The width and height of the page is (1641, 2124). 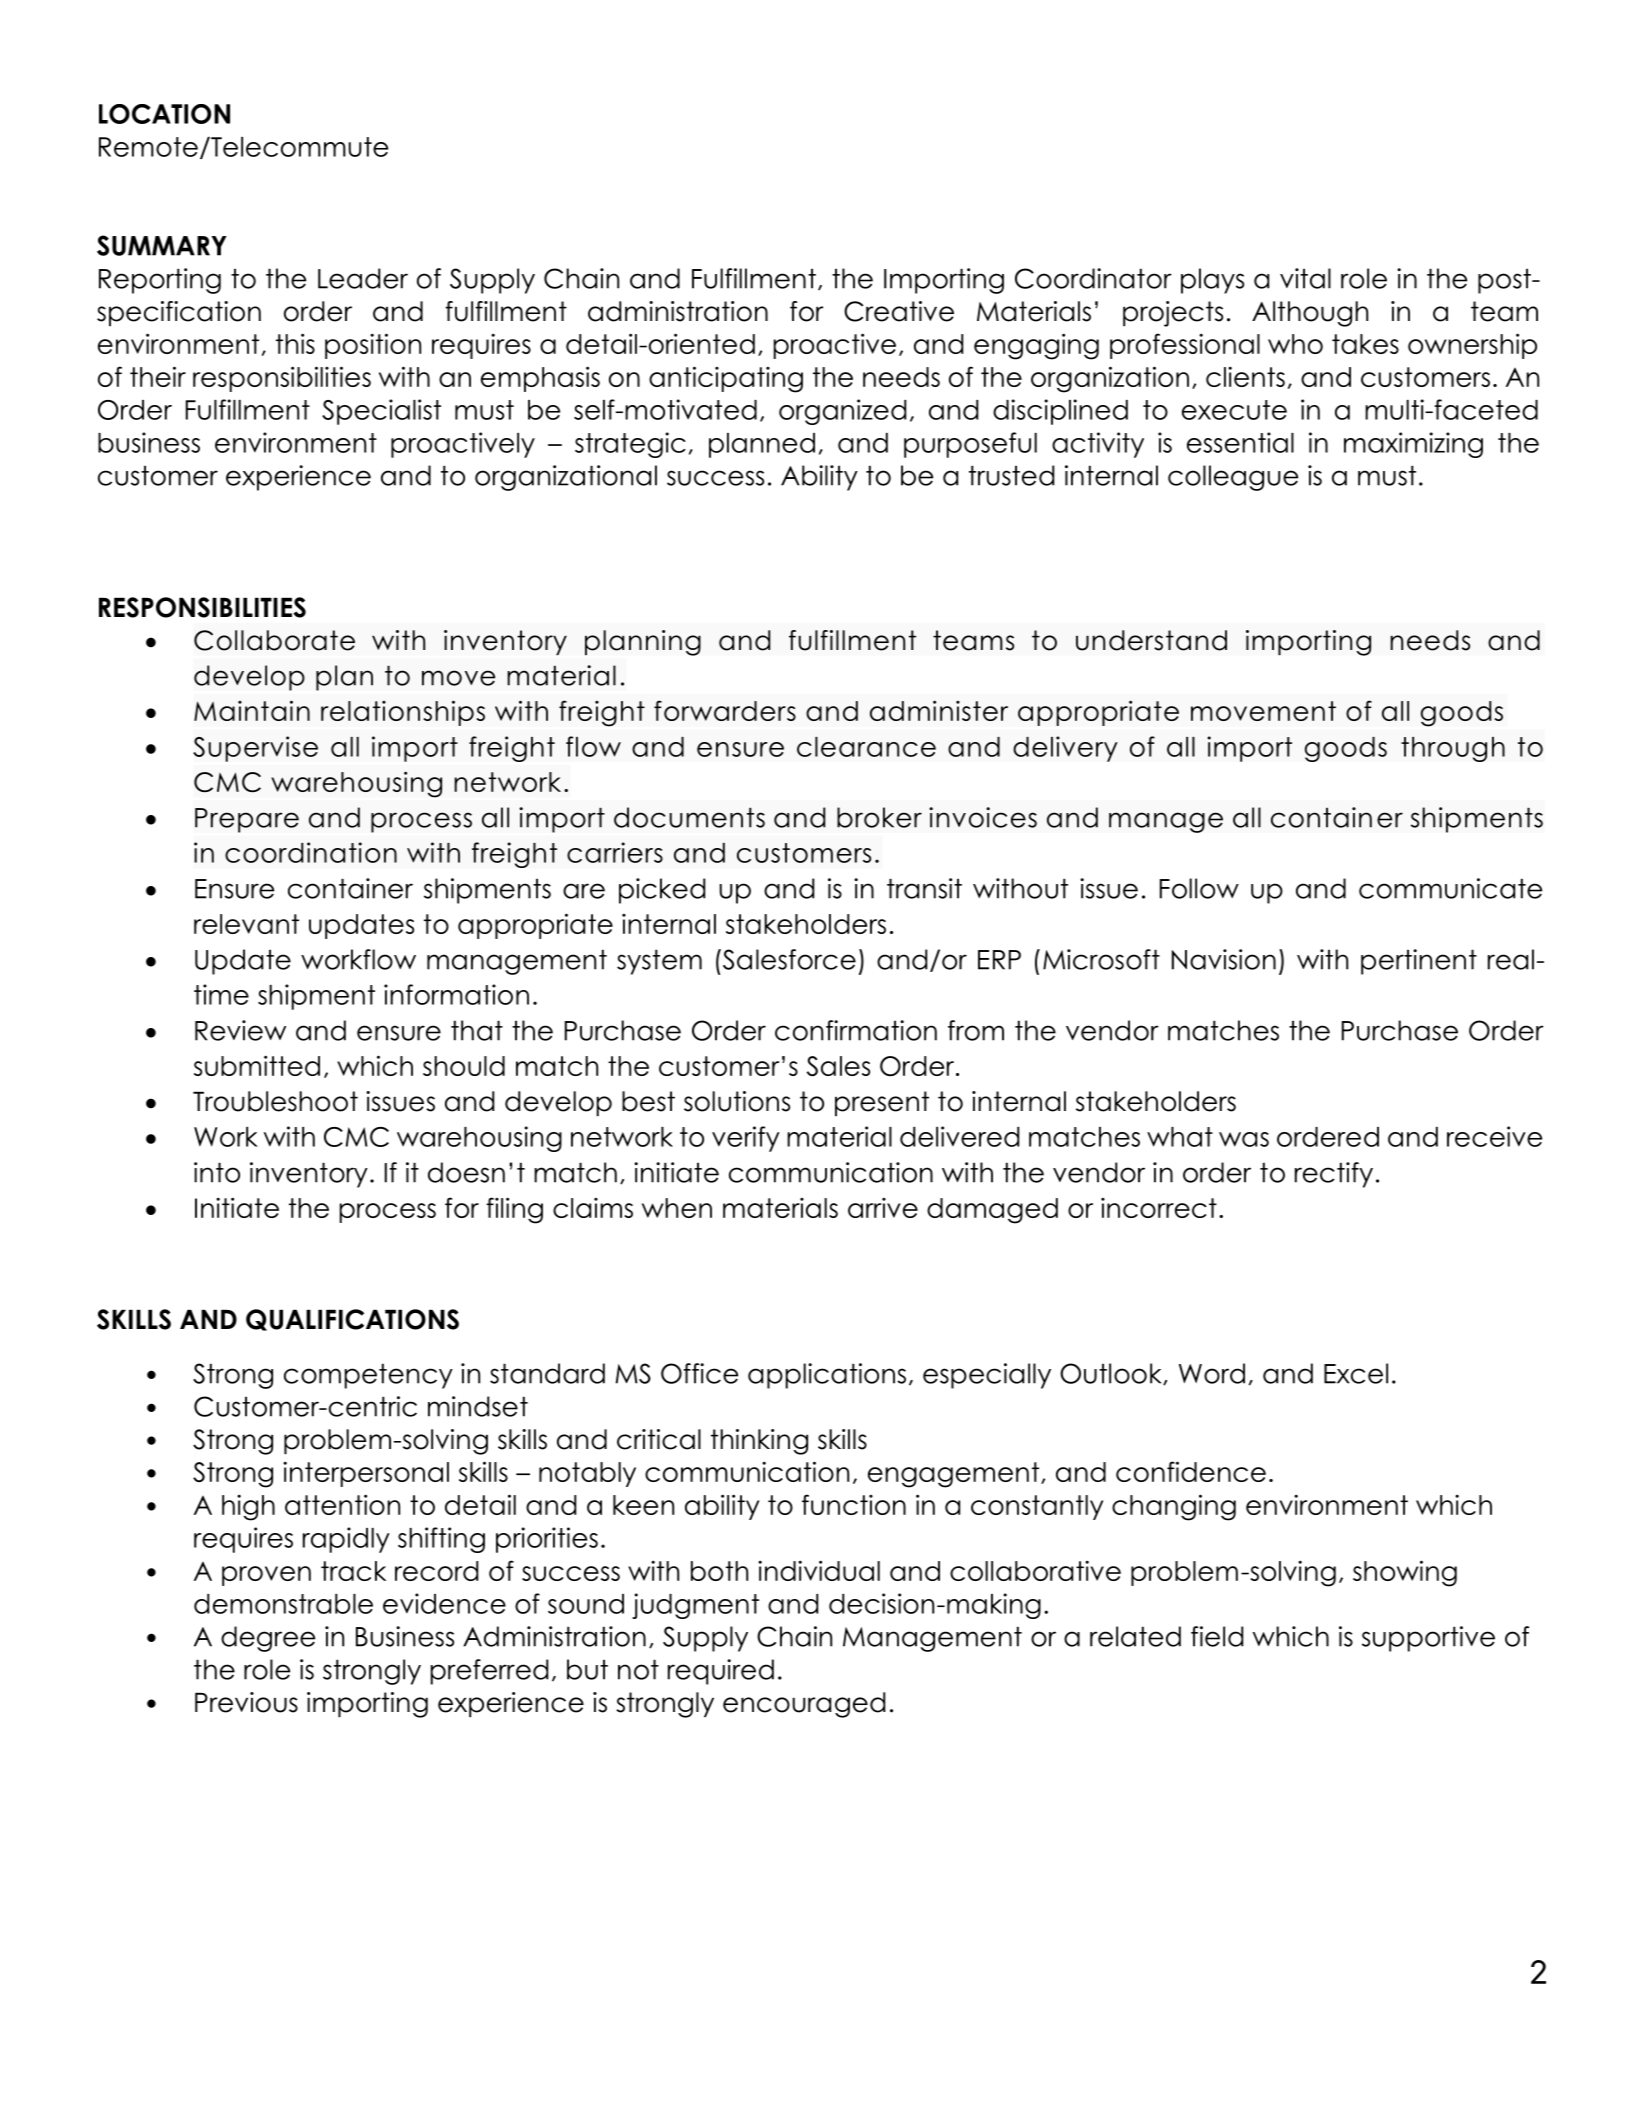 I want to click on arrive, so click(x=883, y=1208).
